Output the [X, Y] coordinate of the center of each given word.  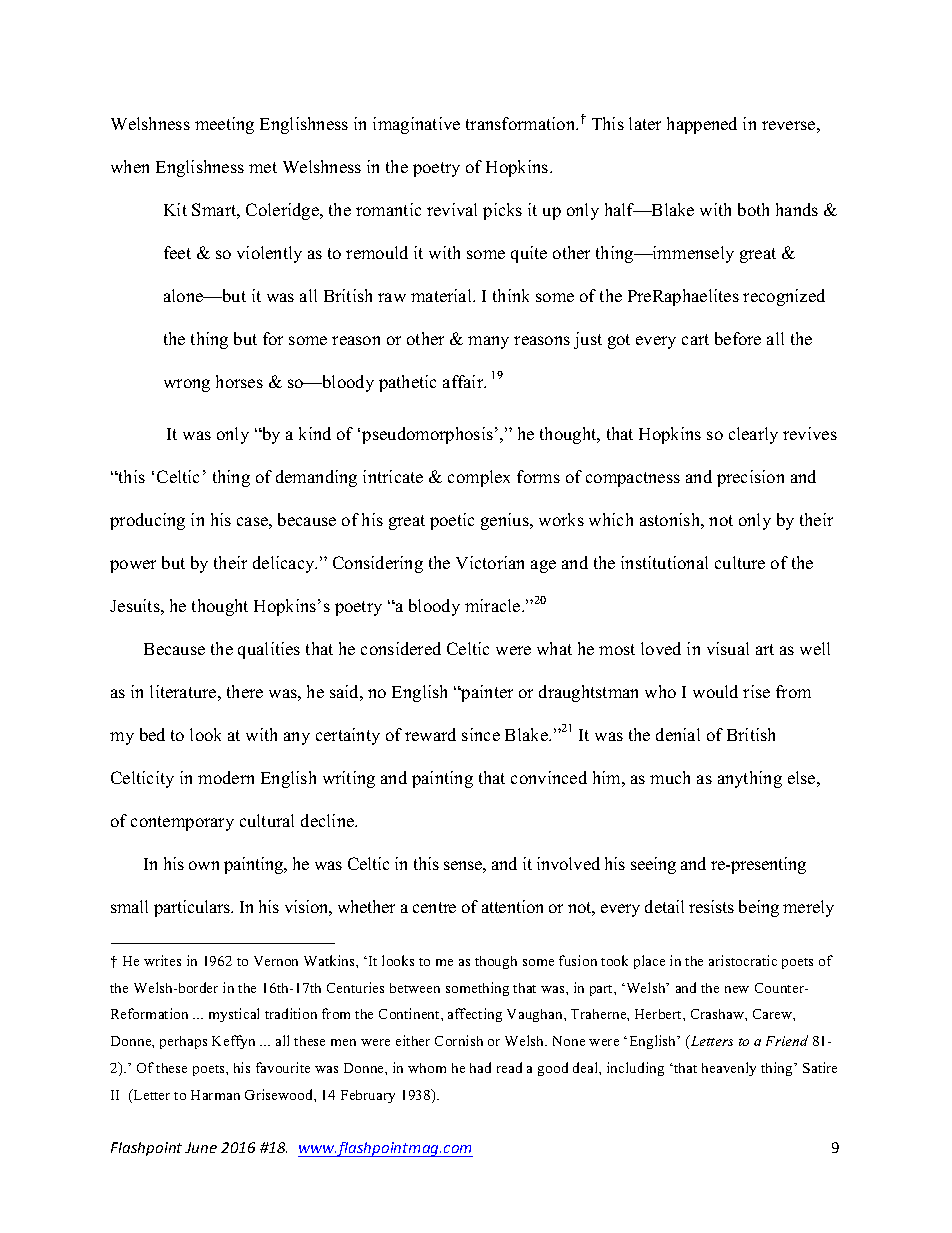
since [481, 734]
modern [226, 777]
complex [479, 478]
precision [750, 478]
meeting [224, 125]
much [670, 777]
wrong [187, 385]
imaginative [416, 125]
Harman [215, 1095]
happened [702, 125]
